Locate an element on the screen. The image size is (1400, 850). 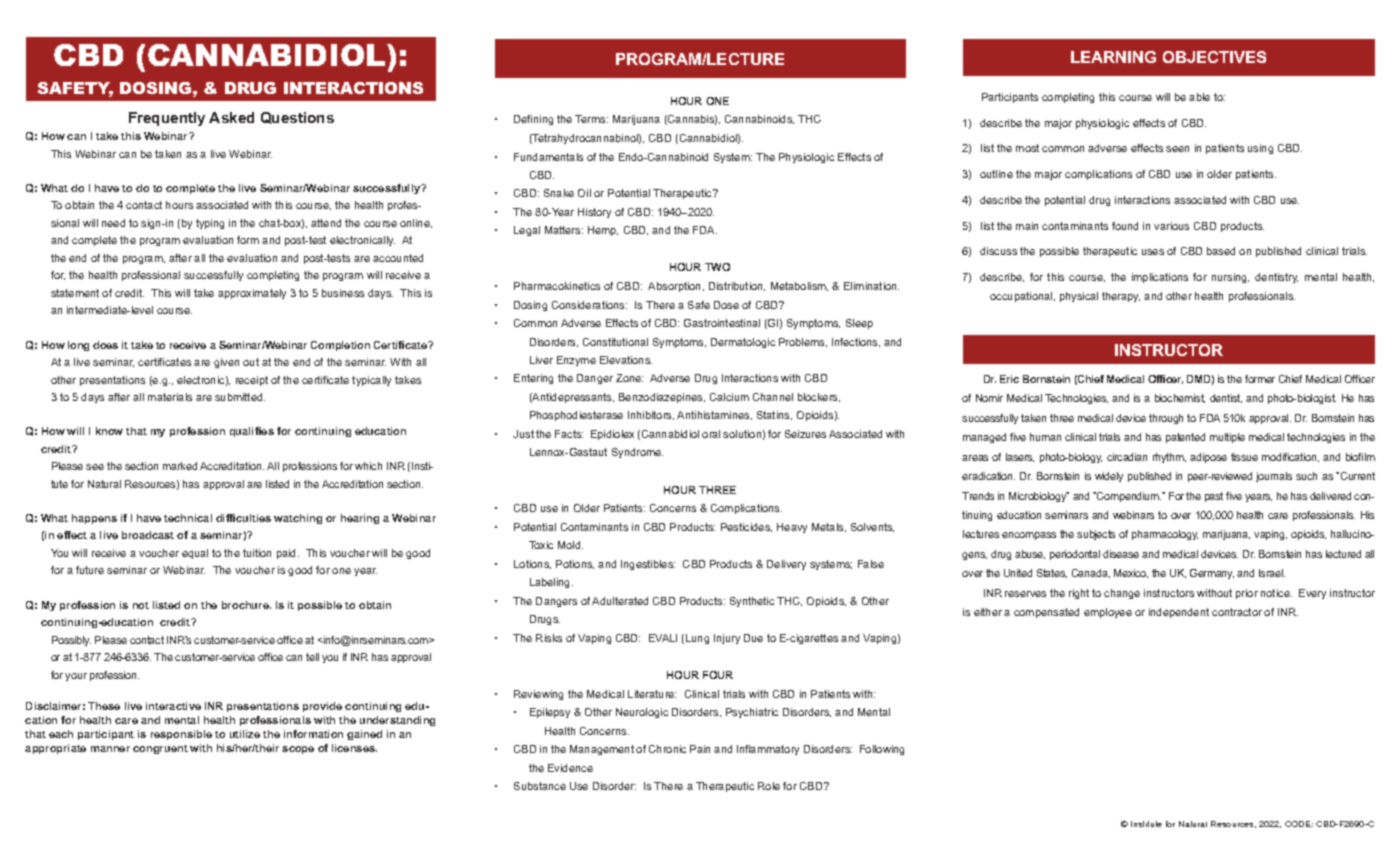
Lung is located at coordinates (697, 639).
